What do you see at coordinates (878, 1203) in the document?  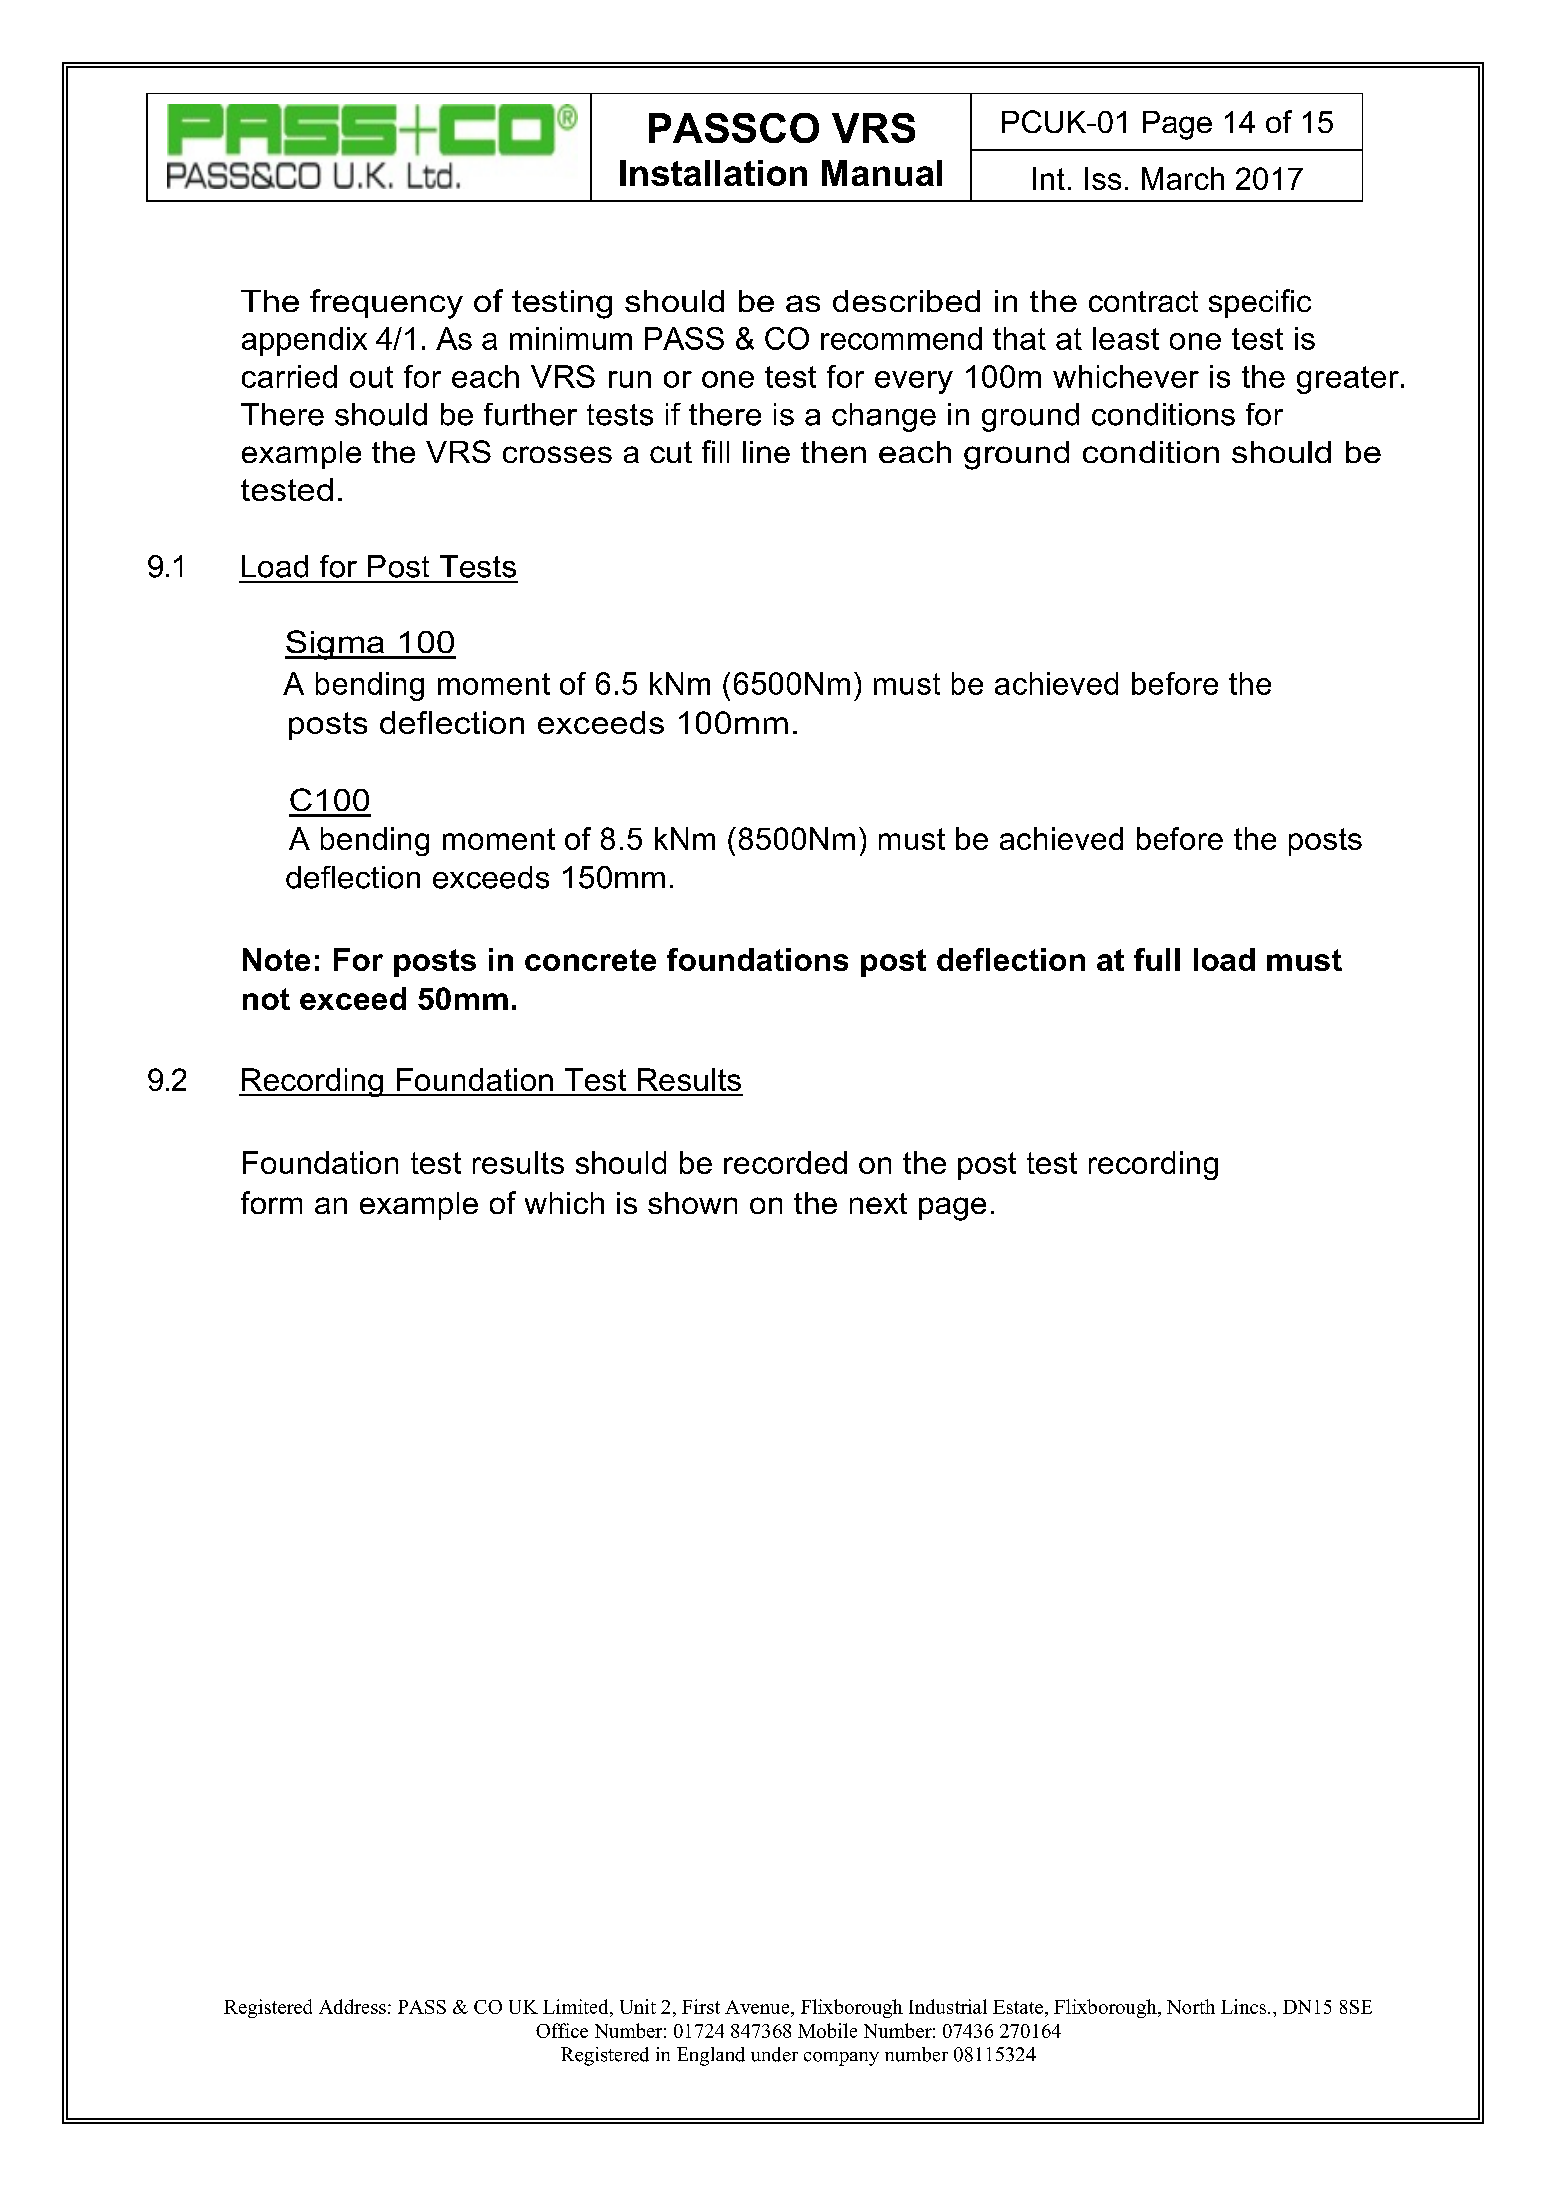 I see `next` at bounding box center [878, 1203].
